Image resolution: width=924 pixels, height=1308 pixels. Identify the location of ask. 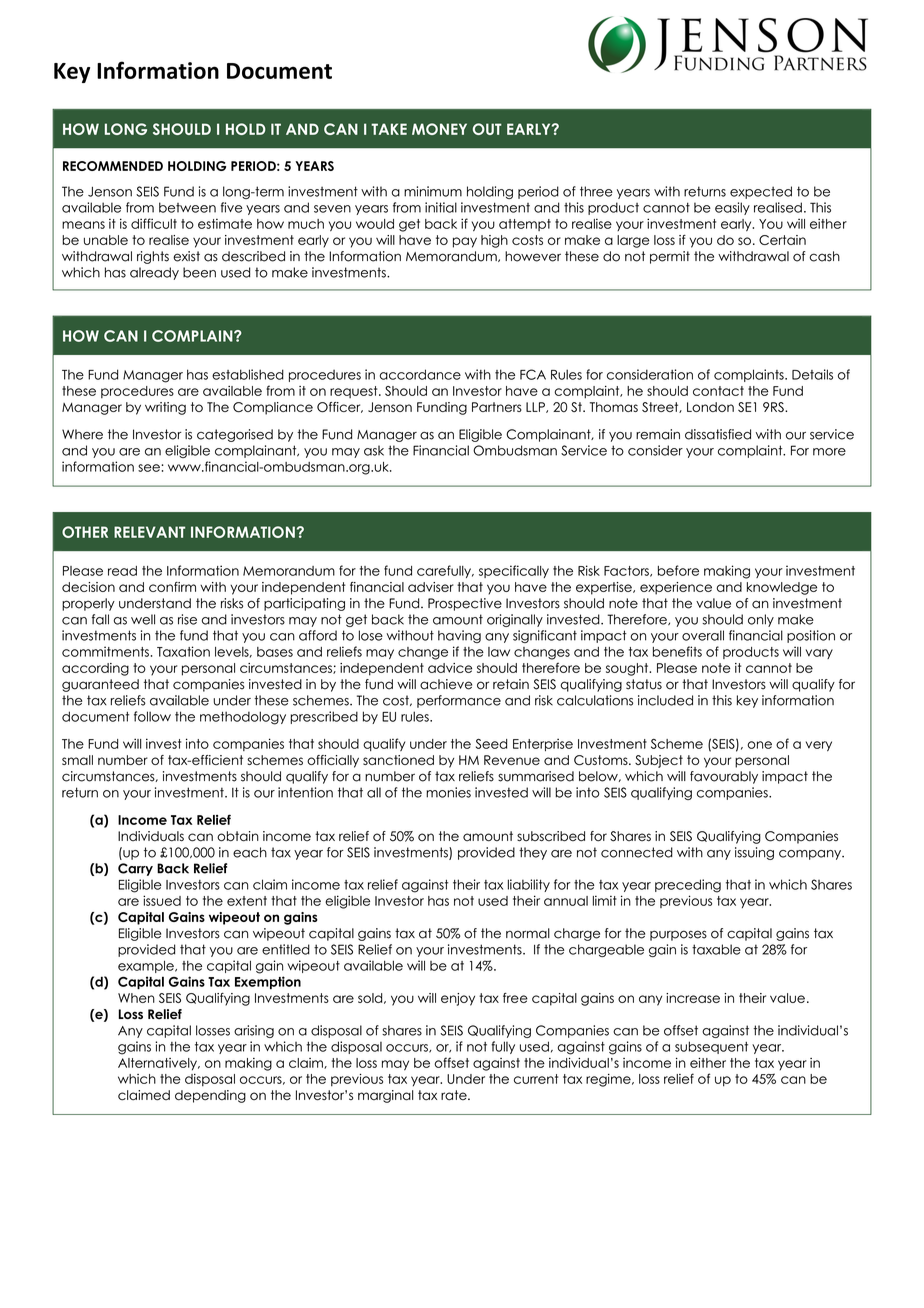
(374, 450).
